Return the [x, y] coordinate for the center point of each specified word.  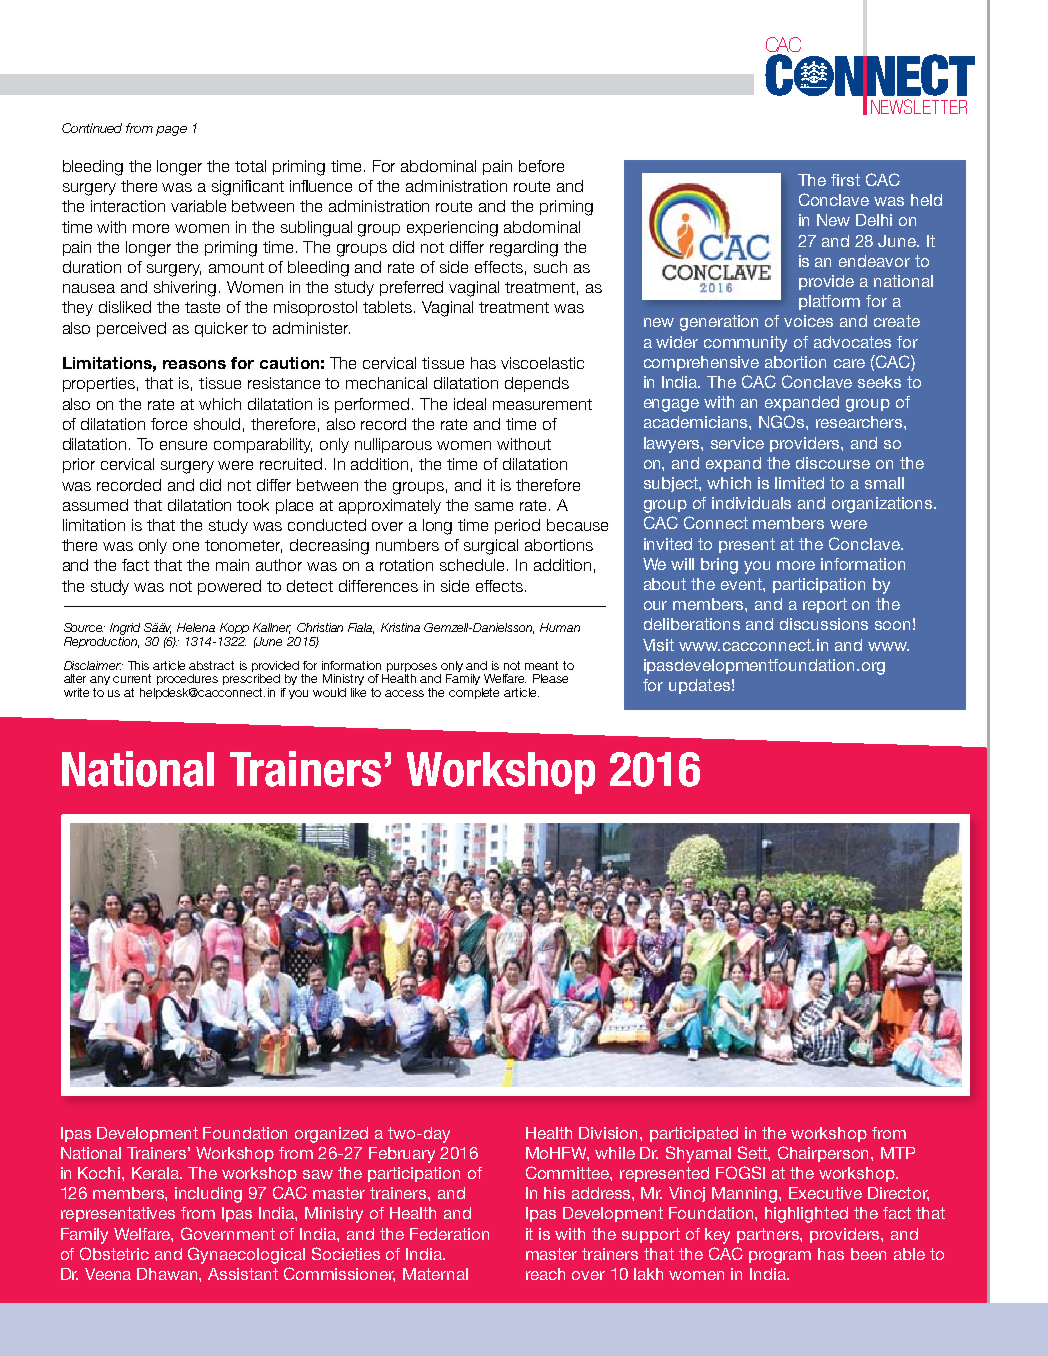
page [171, 131]
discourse [833, 463]
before [541, 166]
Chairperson [825, 1154]
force [169, 424]
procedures [187, 679]
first [845, 180]
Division [610, 1133]
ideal [470, 404]
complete [474, 693]
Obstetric [114, 1253]
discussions [824, 624]
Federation [449, 1234]
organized [331, 1135]
